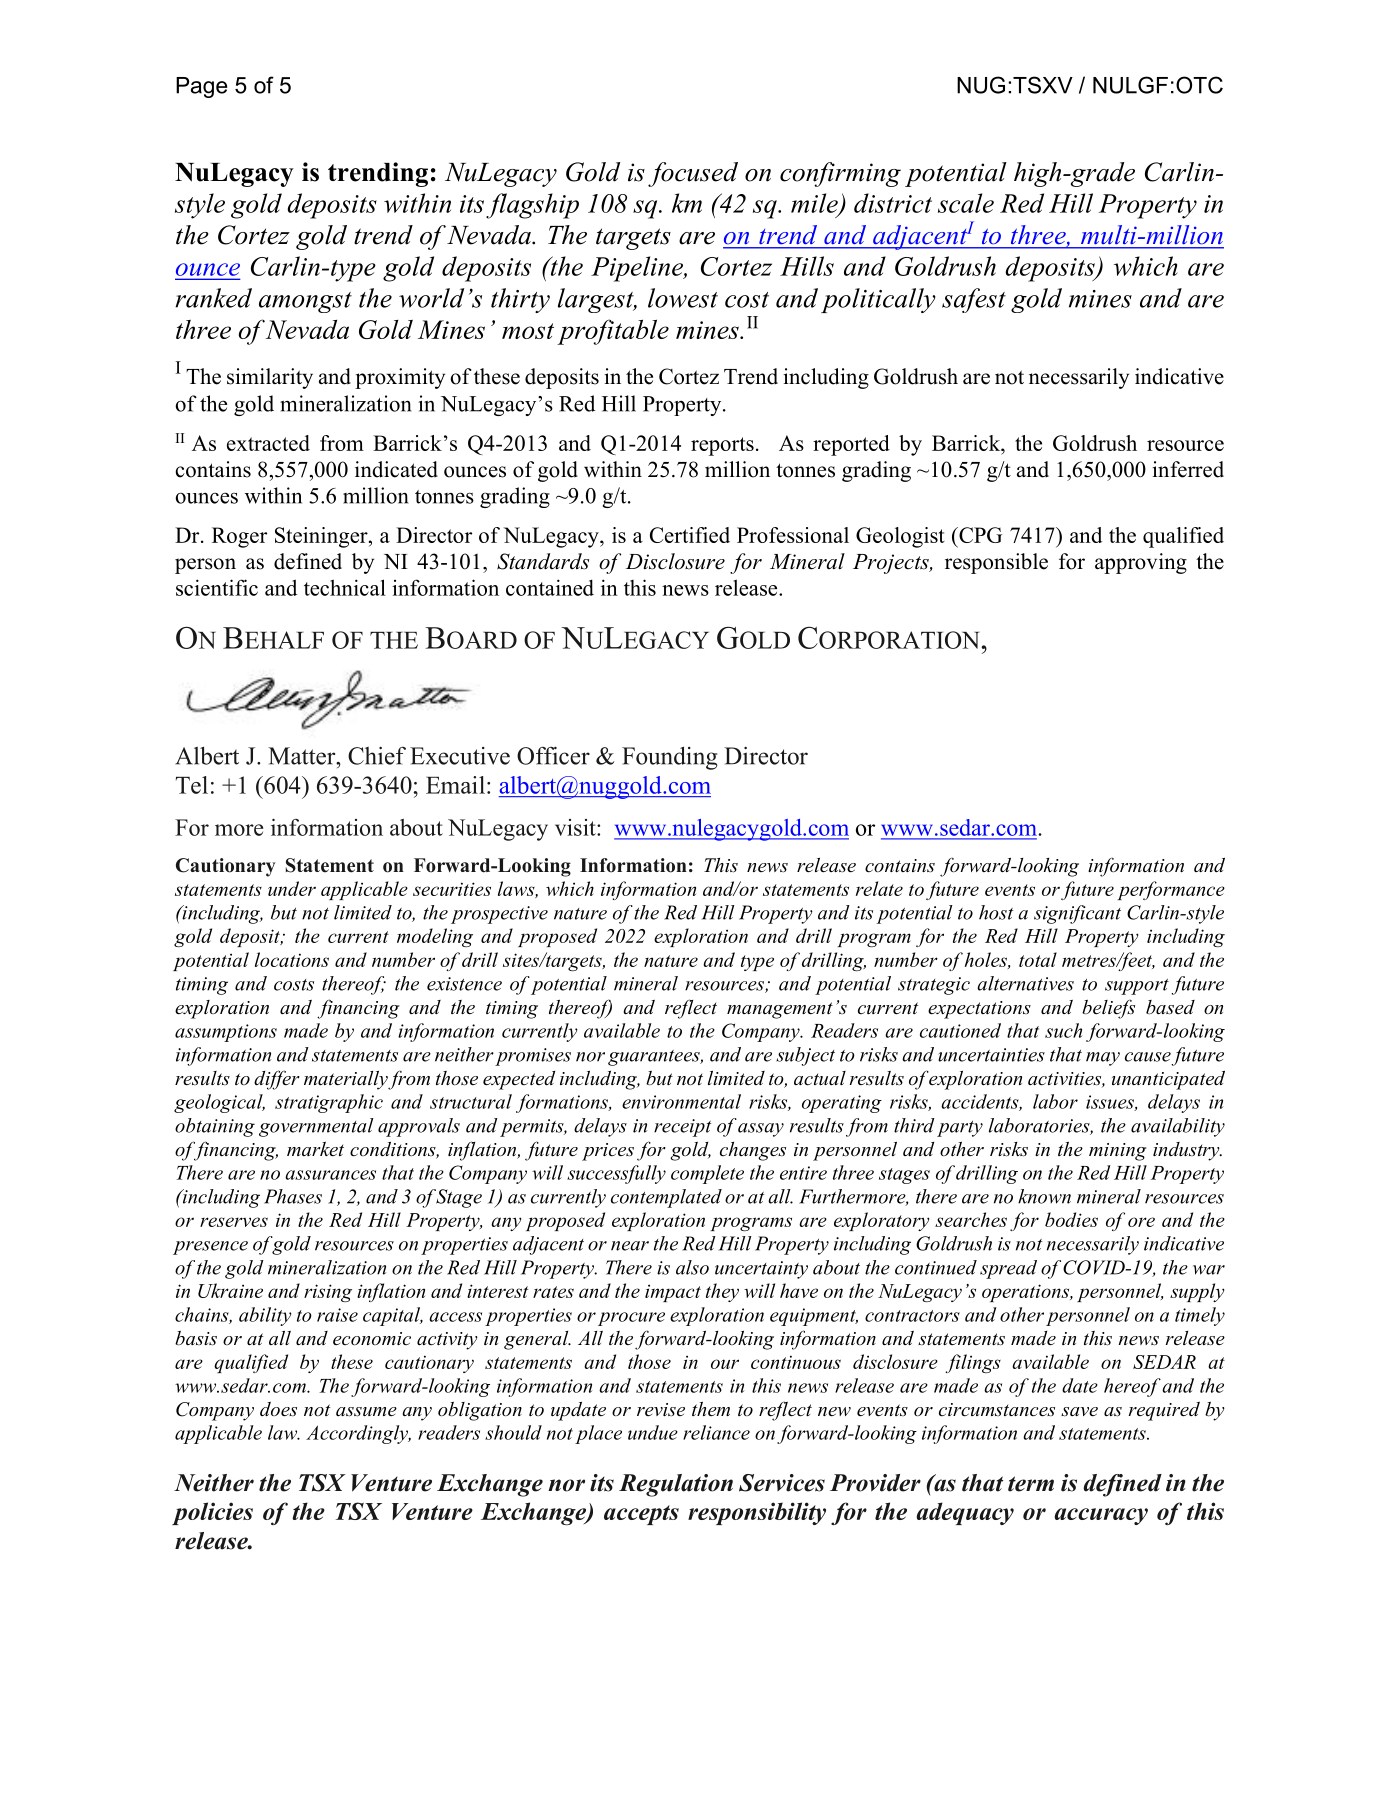 The width and height of the document is (1399, 1810). I want to click on does, so click(278, 1409).
